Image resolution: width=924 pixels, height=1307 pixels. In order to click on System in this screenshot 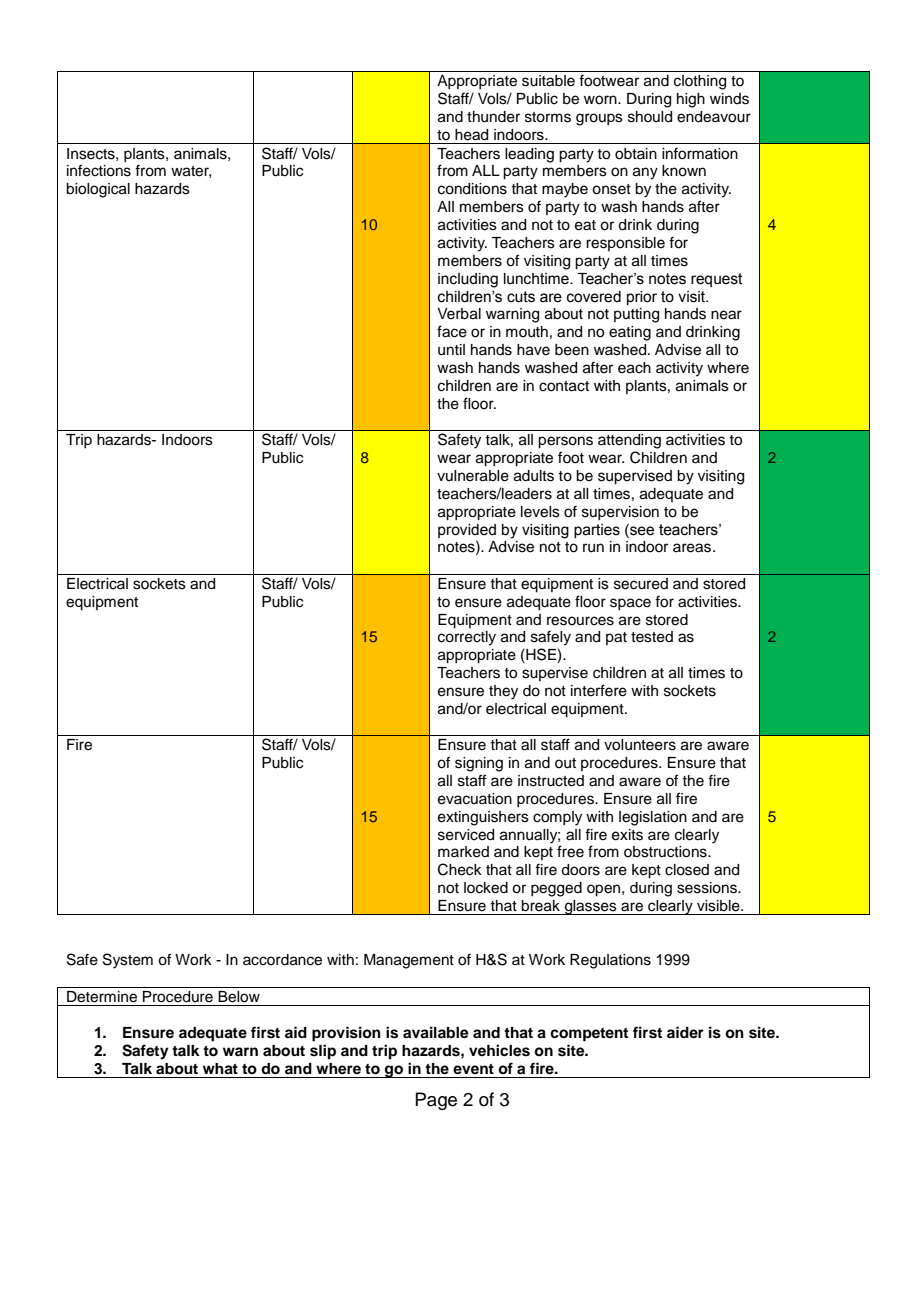, I will do `click(128, 961)`.
